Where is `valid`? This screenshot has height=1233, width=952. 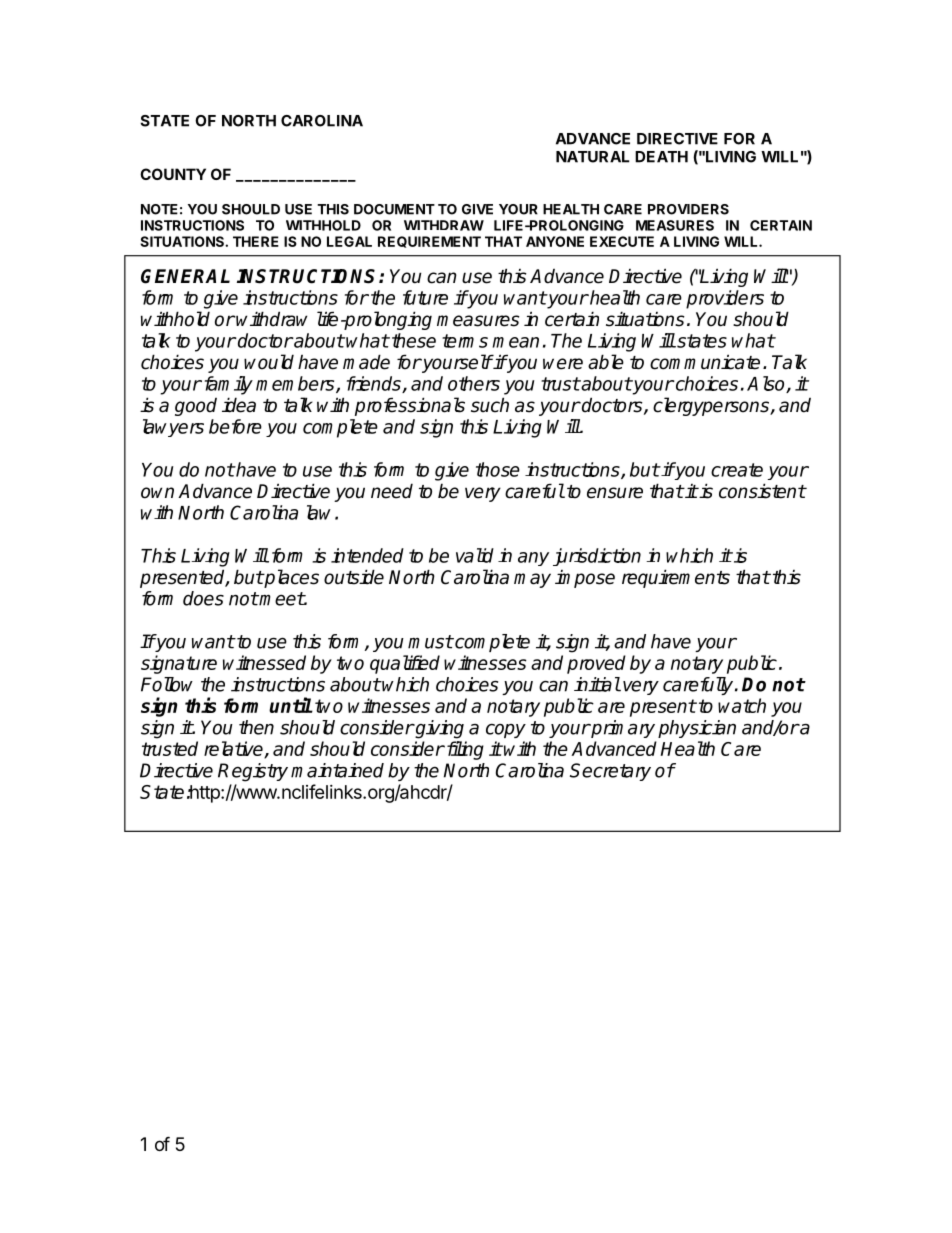
valid is located at coordinates (475, 555).
